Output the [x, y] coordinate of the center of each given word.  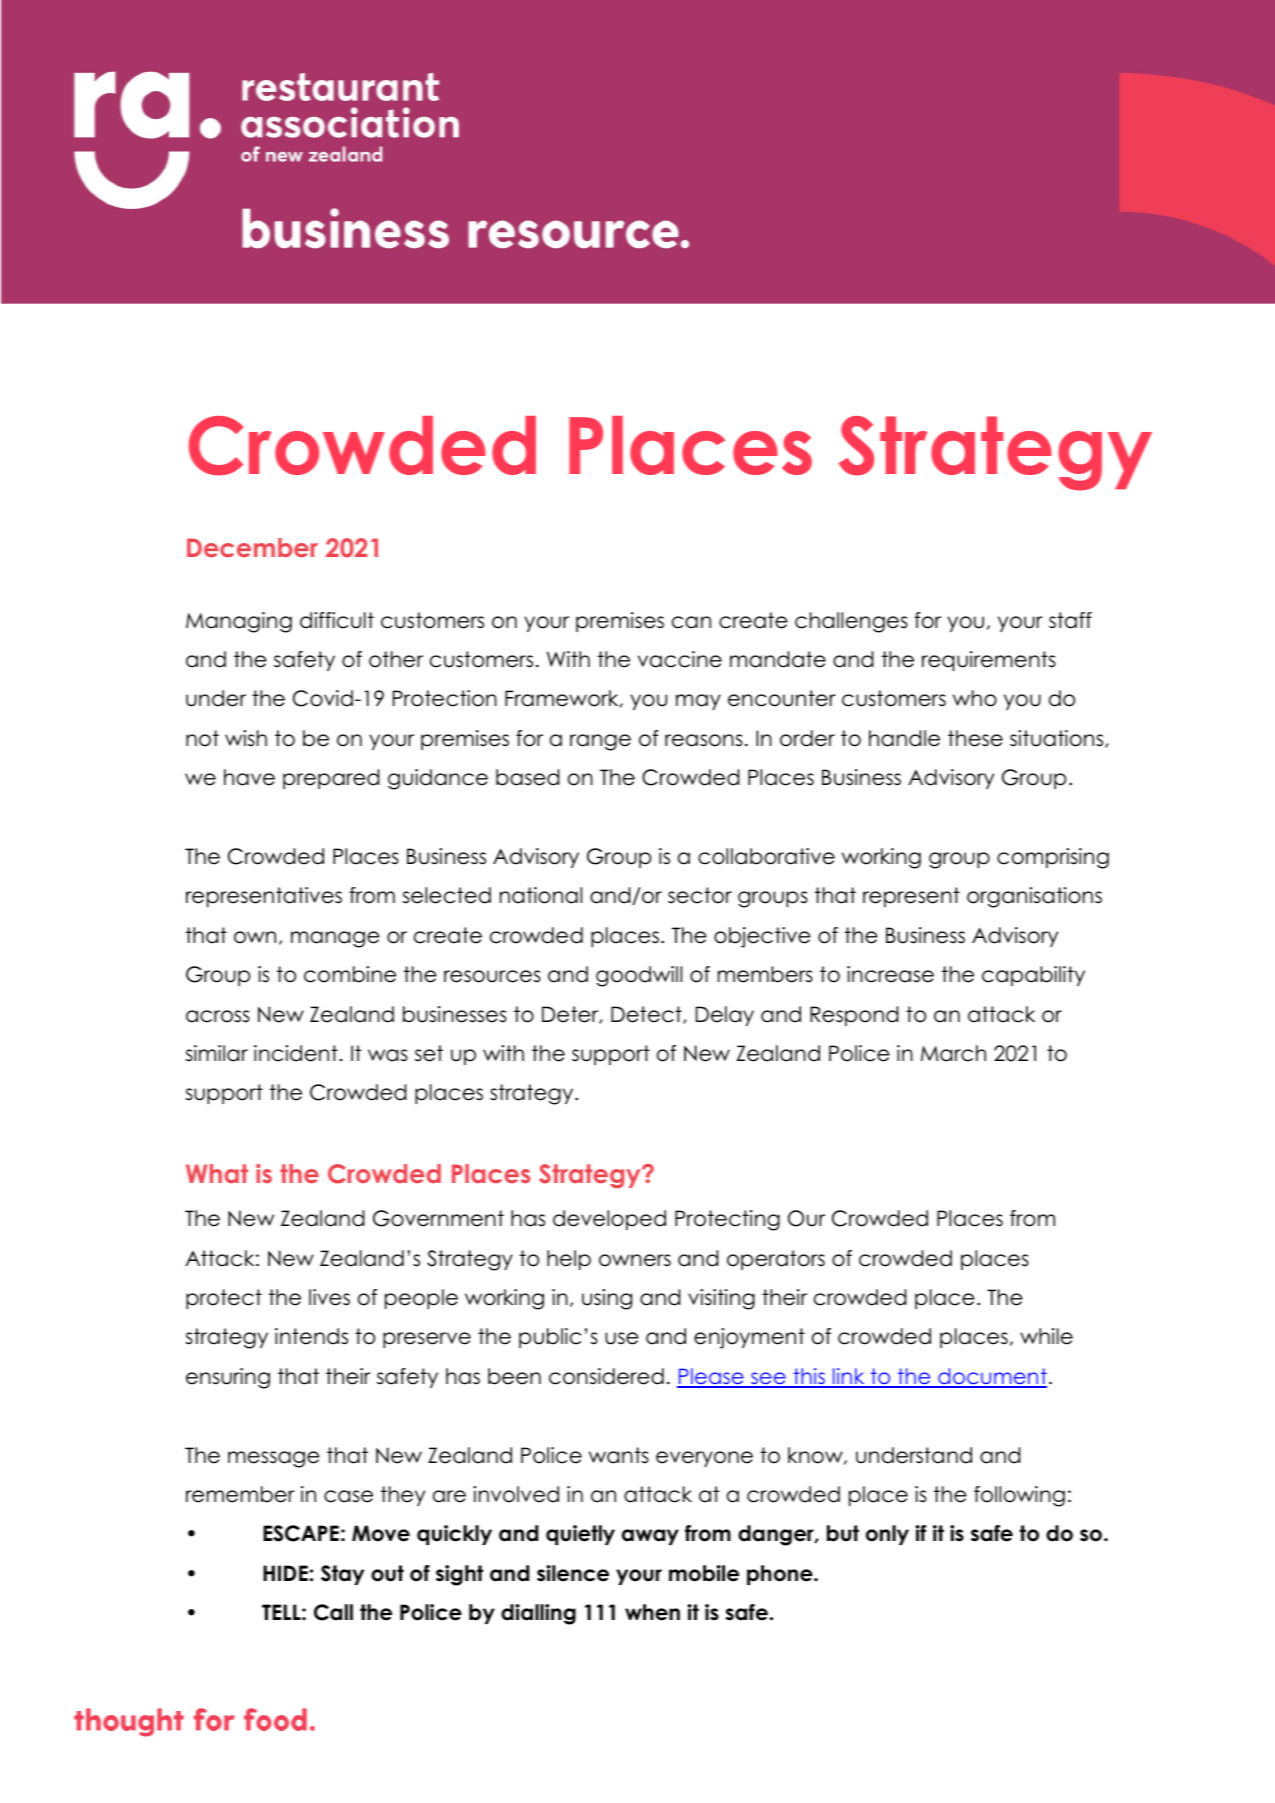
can [691, 622]
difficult [337, 620]
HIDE [285, 1573]
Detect [647, 1015]
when [652, 1612]
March [953, 1053]
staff [1070, 620]
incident [296, 1053]
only [887, 1535]
